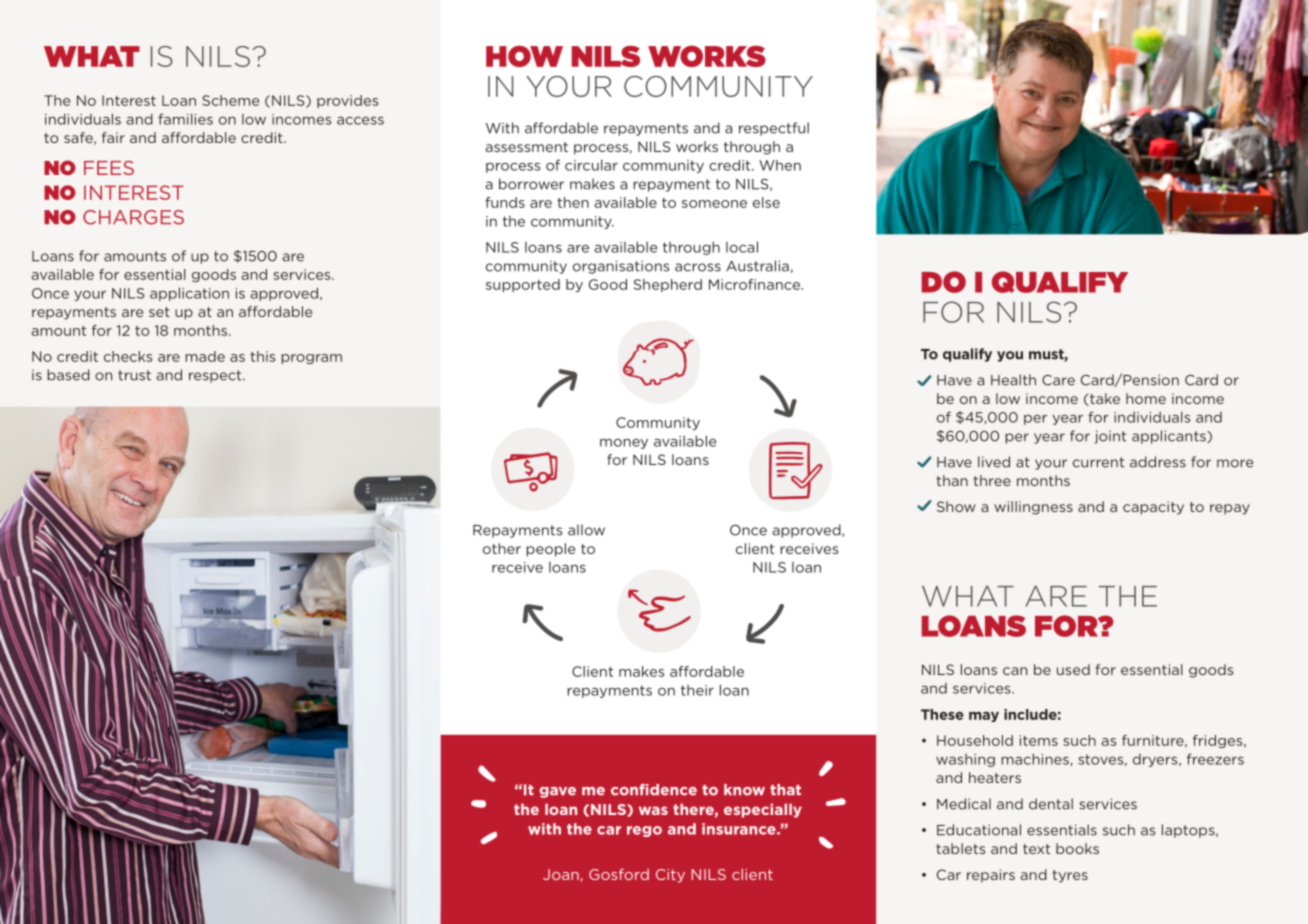 Image resolution: width=1308 pixels, height=924 pixels. What do you see at coordinates (502, 548) in the page?
I see `other` at bounding box center [502, 548].
